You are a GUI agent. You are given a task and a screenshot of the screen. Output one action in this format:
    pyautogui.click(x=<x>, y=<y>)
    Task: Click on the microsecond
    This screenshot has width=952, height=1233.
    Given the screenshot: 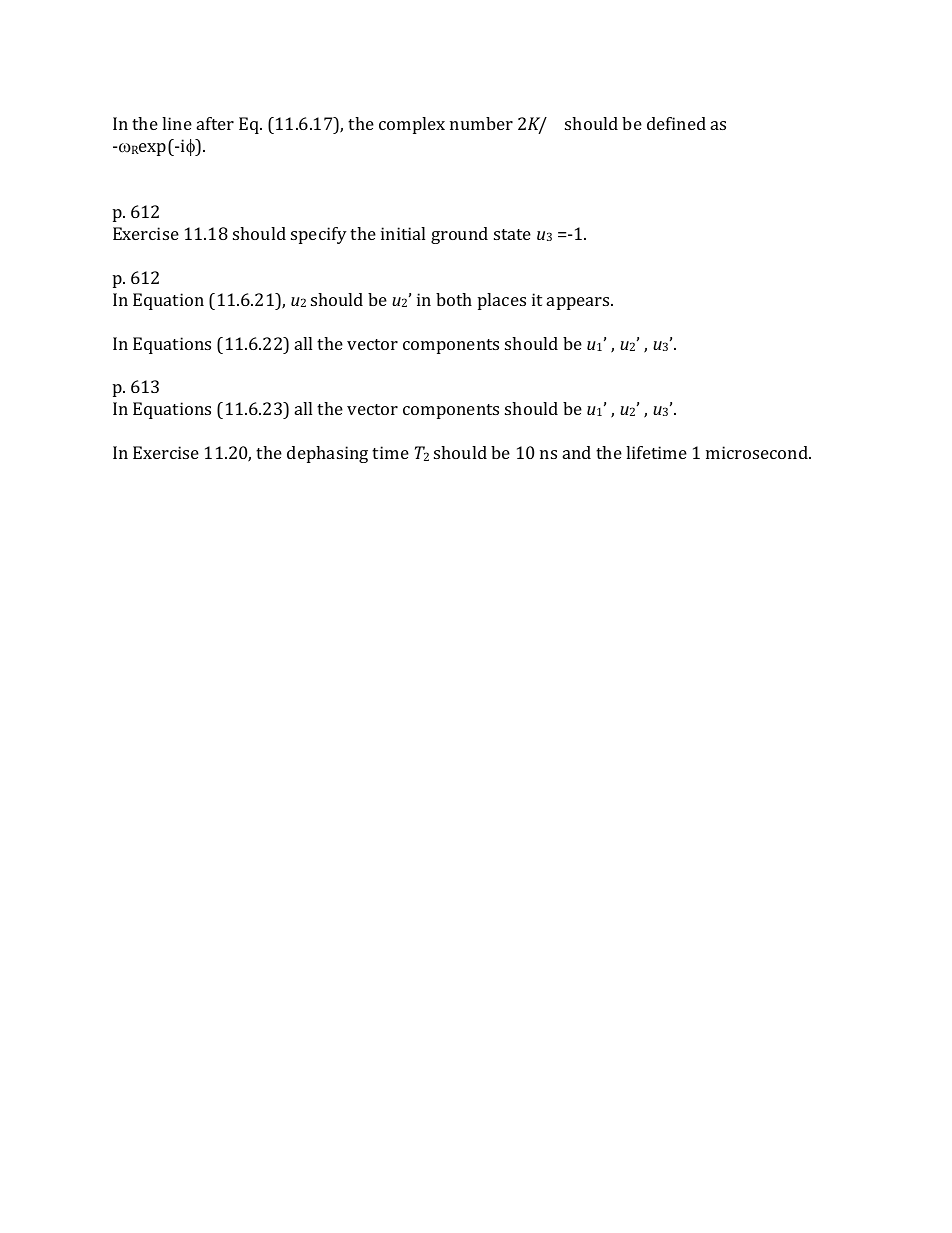 What is the action you would take?
    pyautogui.click(x=758, y=452)
